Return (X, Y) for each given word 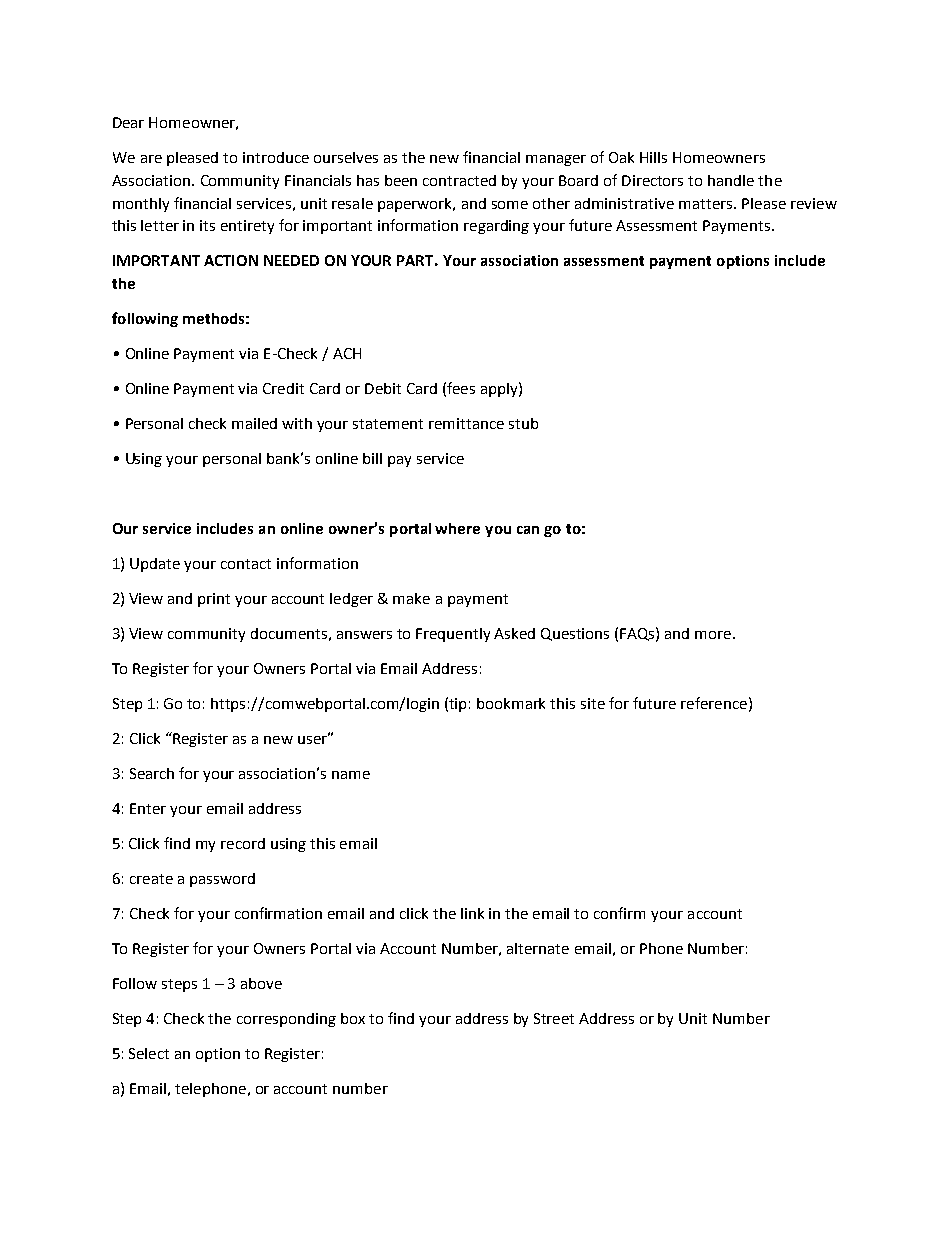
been (401, 180)
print (214, 600)
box (353, 1018)
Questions (575, 634)
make (411, 598)
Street (554, 1018)
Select (149, 1053)
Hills (653, 157)
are (151, 159)
